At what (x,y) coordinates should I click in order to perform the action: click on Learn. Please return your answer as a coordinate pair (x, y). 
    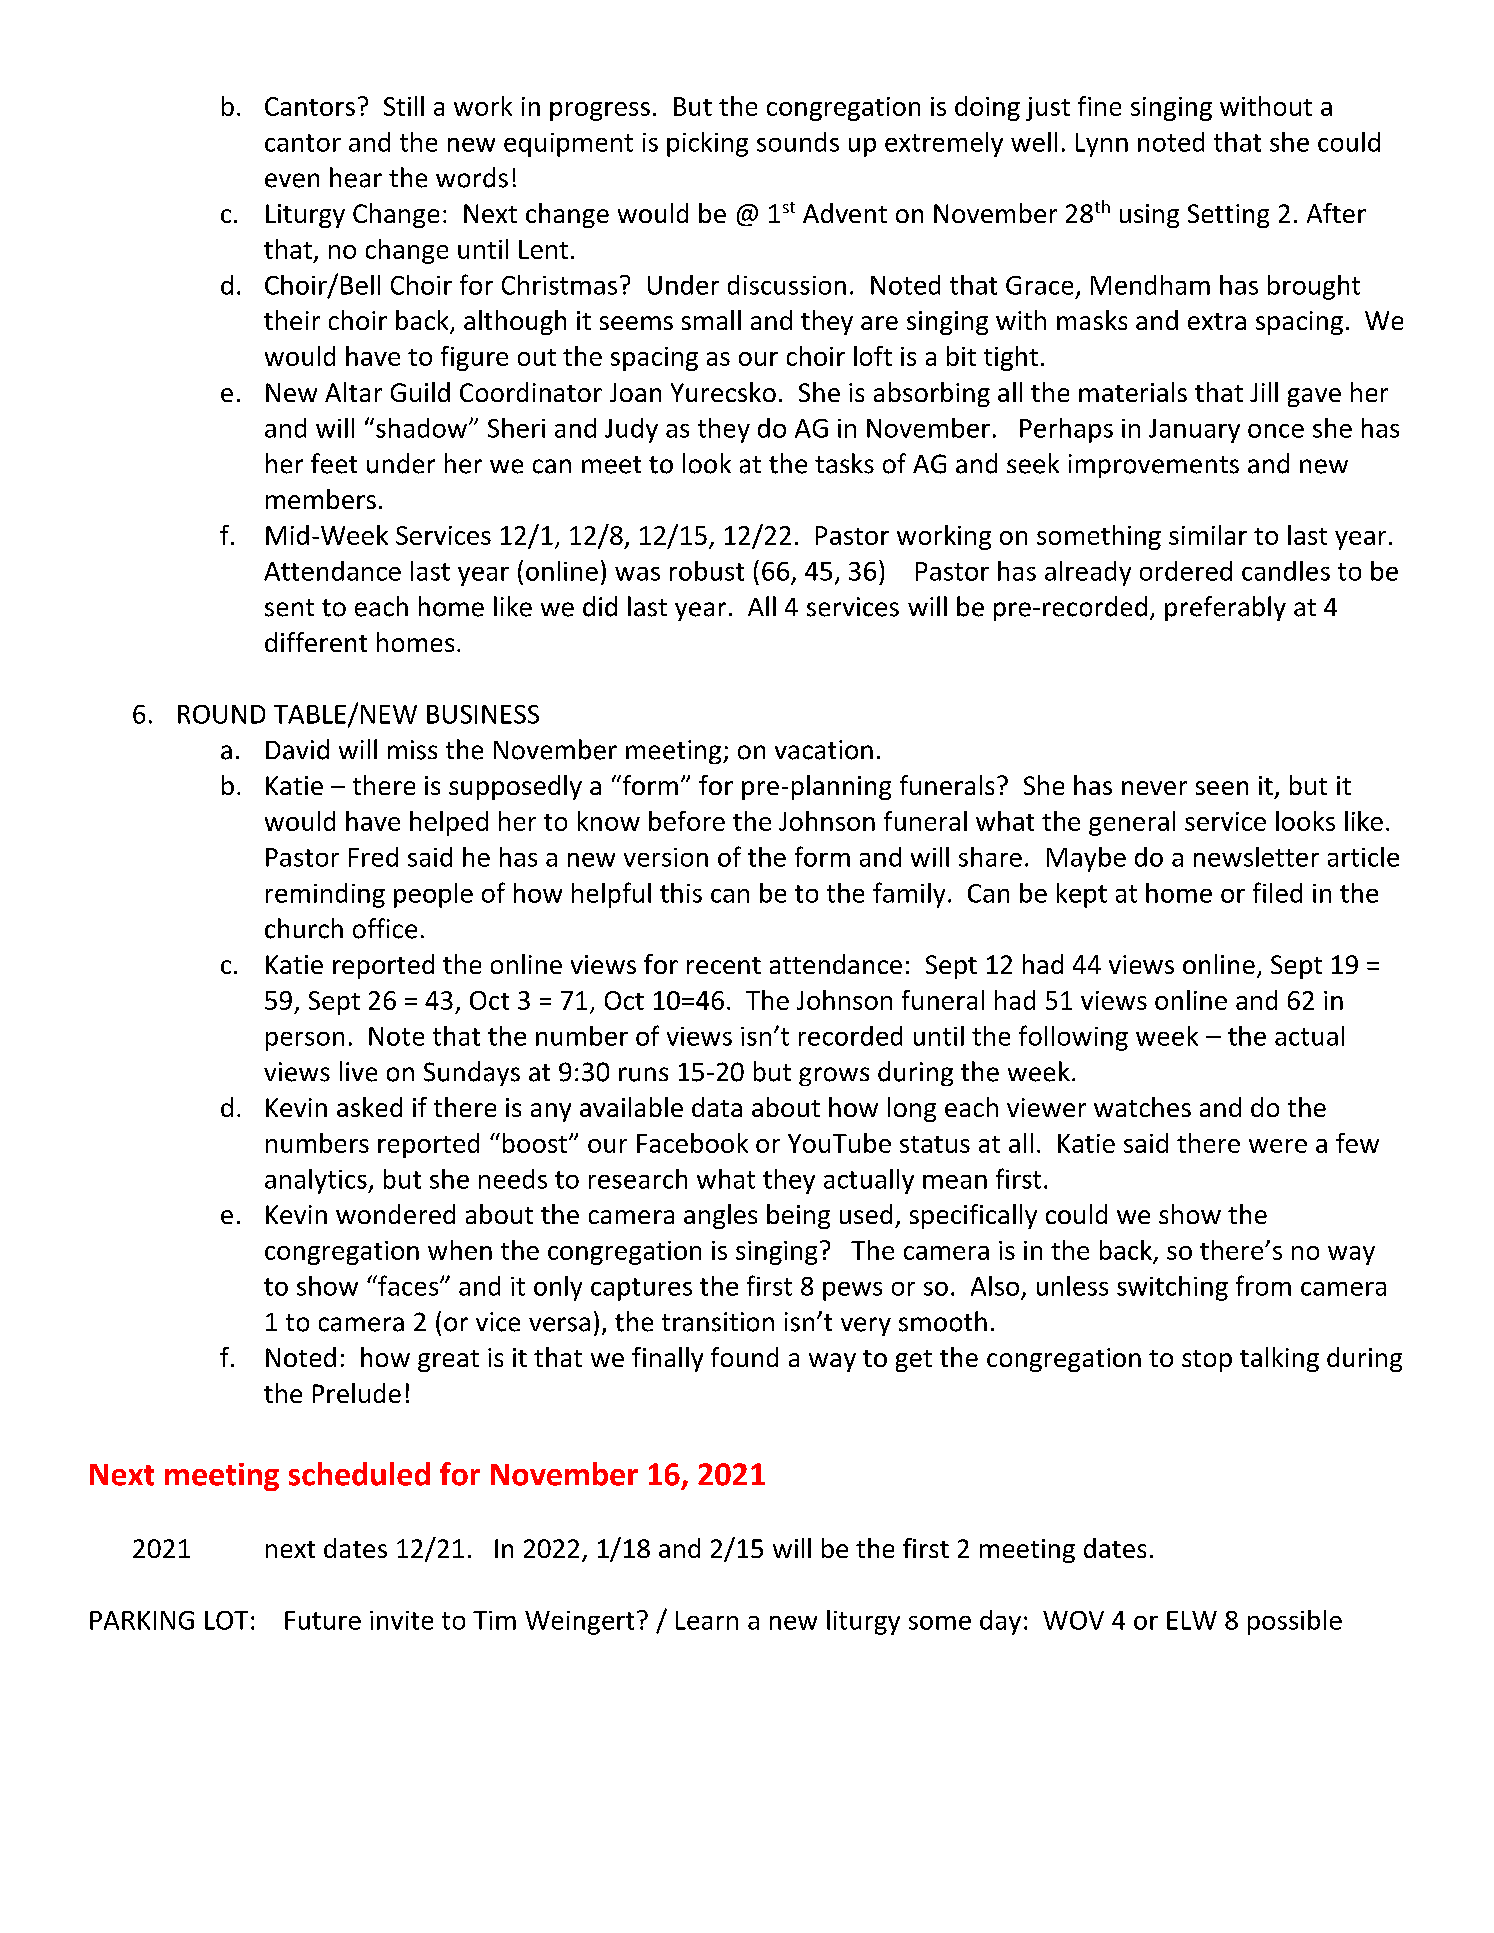
    Looking at the image, I should click on (707, 1620).
